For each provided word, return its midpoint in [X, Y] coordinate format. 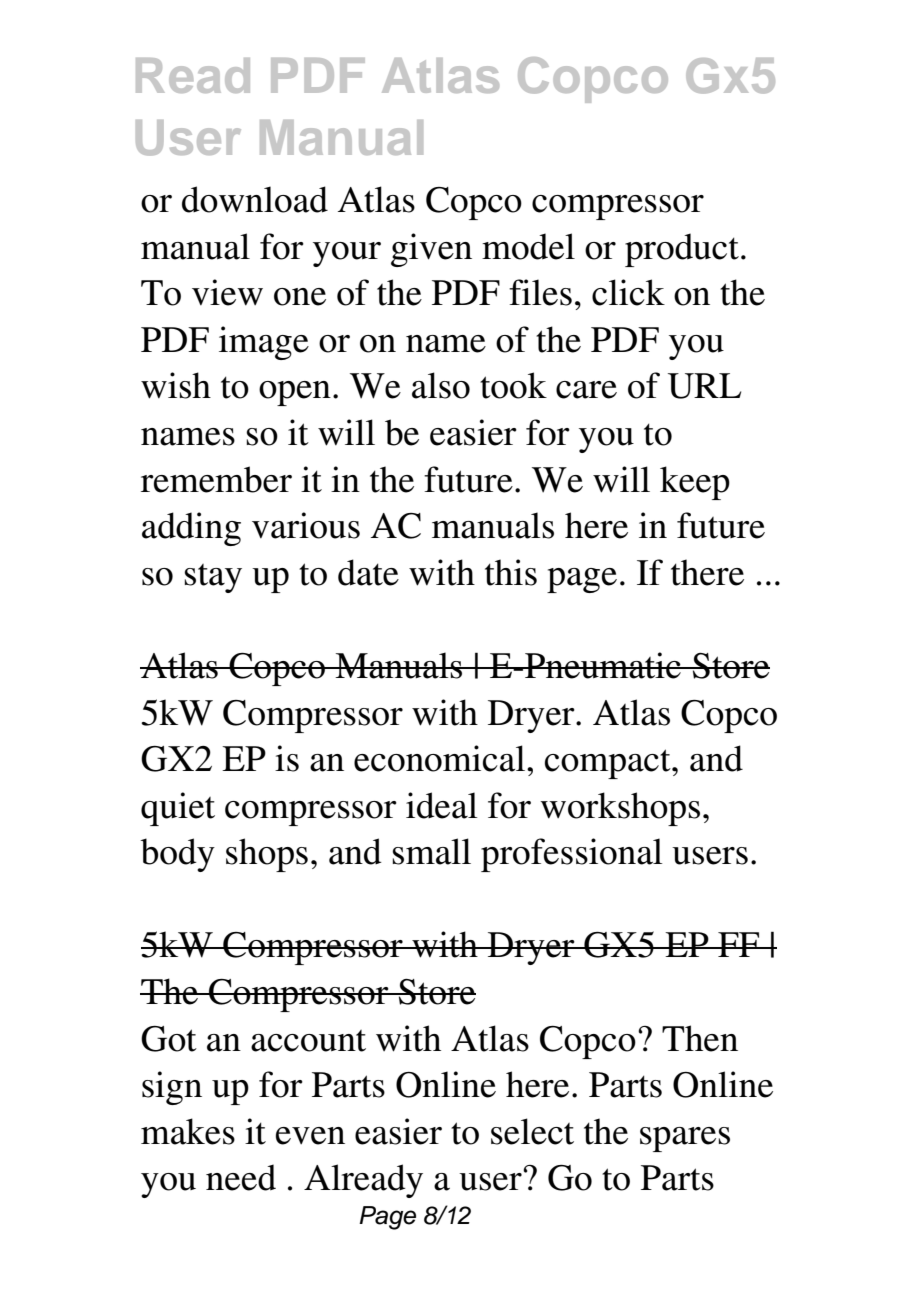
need [241, 1177]
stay [213, 578]
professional [571, 855]
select [532, 1131]
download [255, 199]
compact [609, 764]
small [431, 851]
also [441, 385]
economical [439, 758]
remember [216, 479]
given [431, 250]
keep [695, 483]
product [682, 250]
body [177, 855]
